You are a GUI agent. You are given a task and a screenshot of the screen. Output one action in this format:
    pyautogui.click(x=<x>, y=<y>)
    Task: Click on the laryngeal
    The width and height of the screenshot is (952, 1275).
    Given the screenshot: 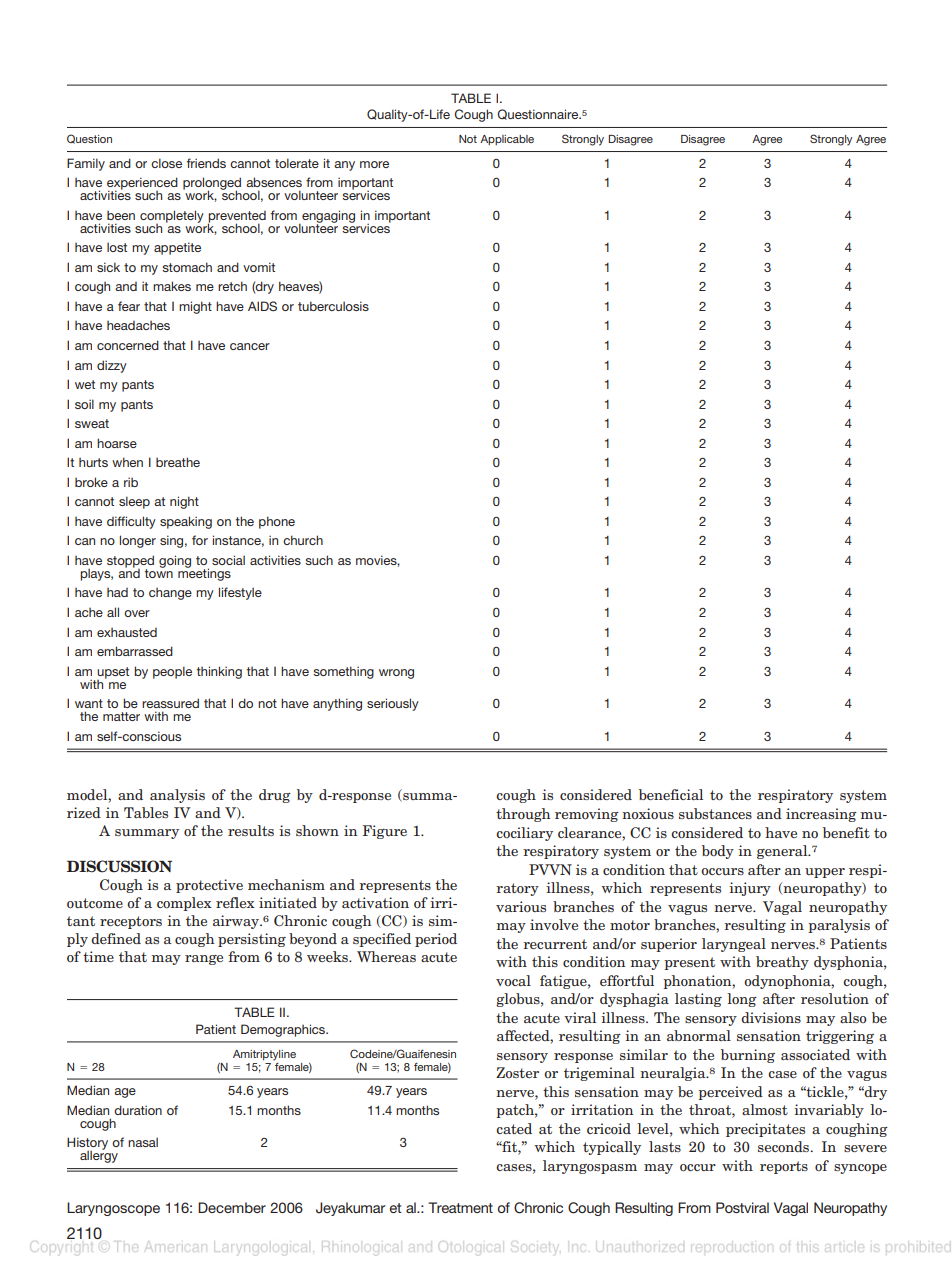 What is the action you would take?
    pyautogui.click(x=734, y=945)
